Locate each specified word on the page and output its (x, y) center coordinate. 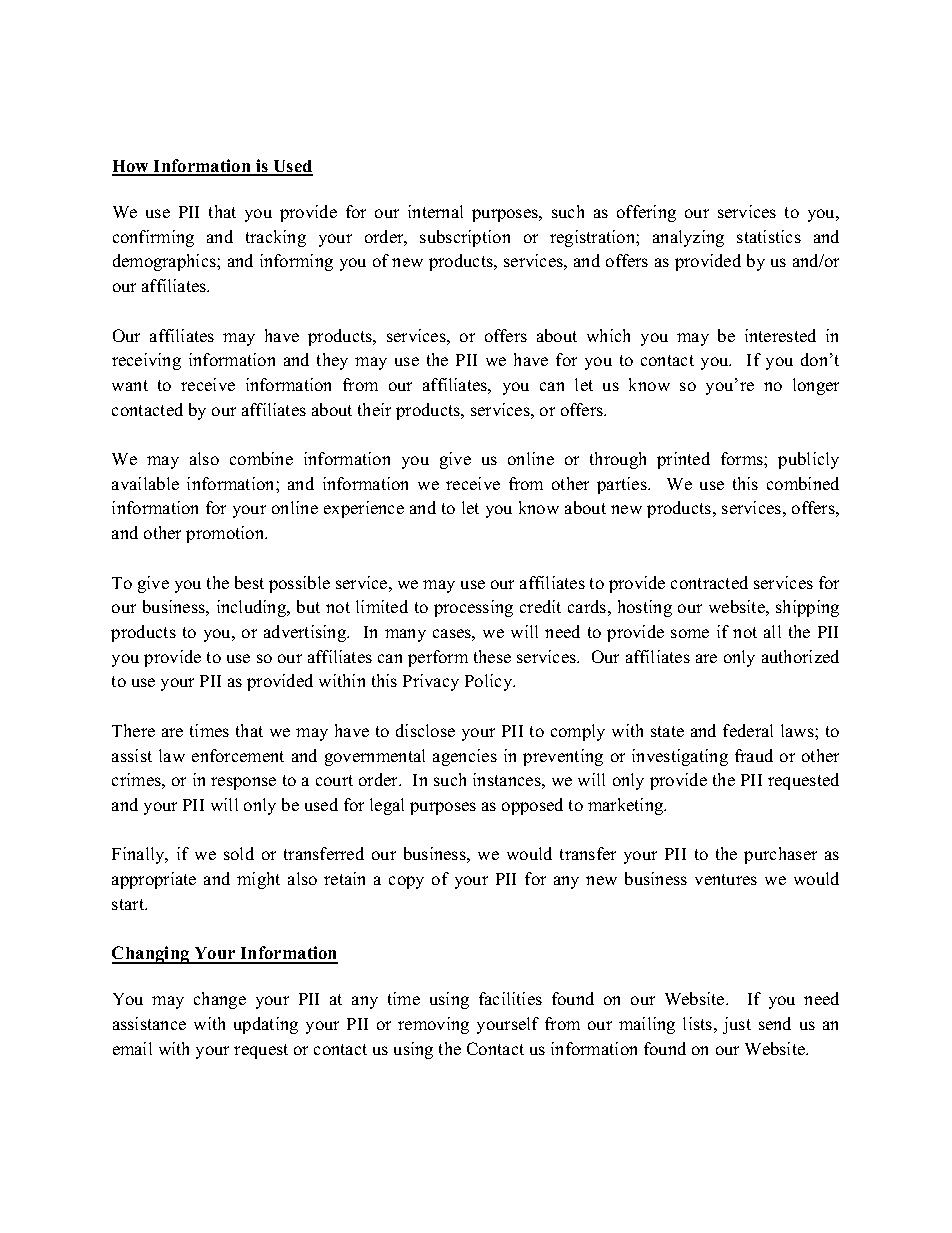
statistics (769, 236)
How (132, 167)
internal (435, 211)
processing (473, 608)
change (220, 1000)
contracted (709, 582)
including (253, 608)
